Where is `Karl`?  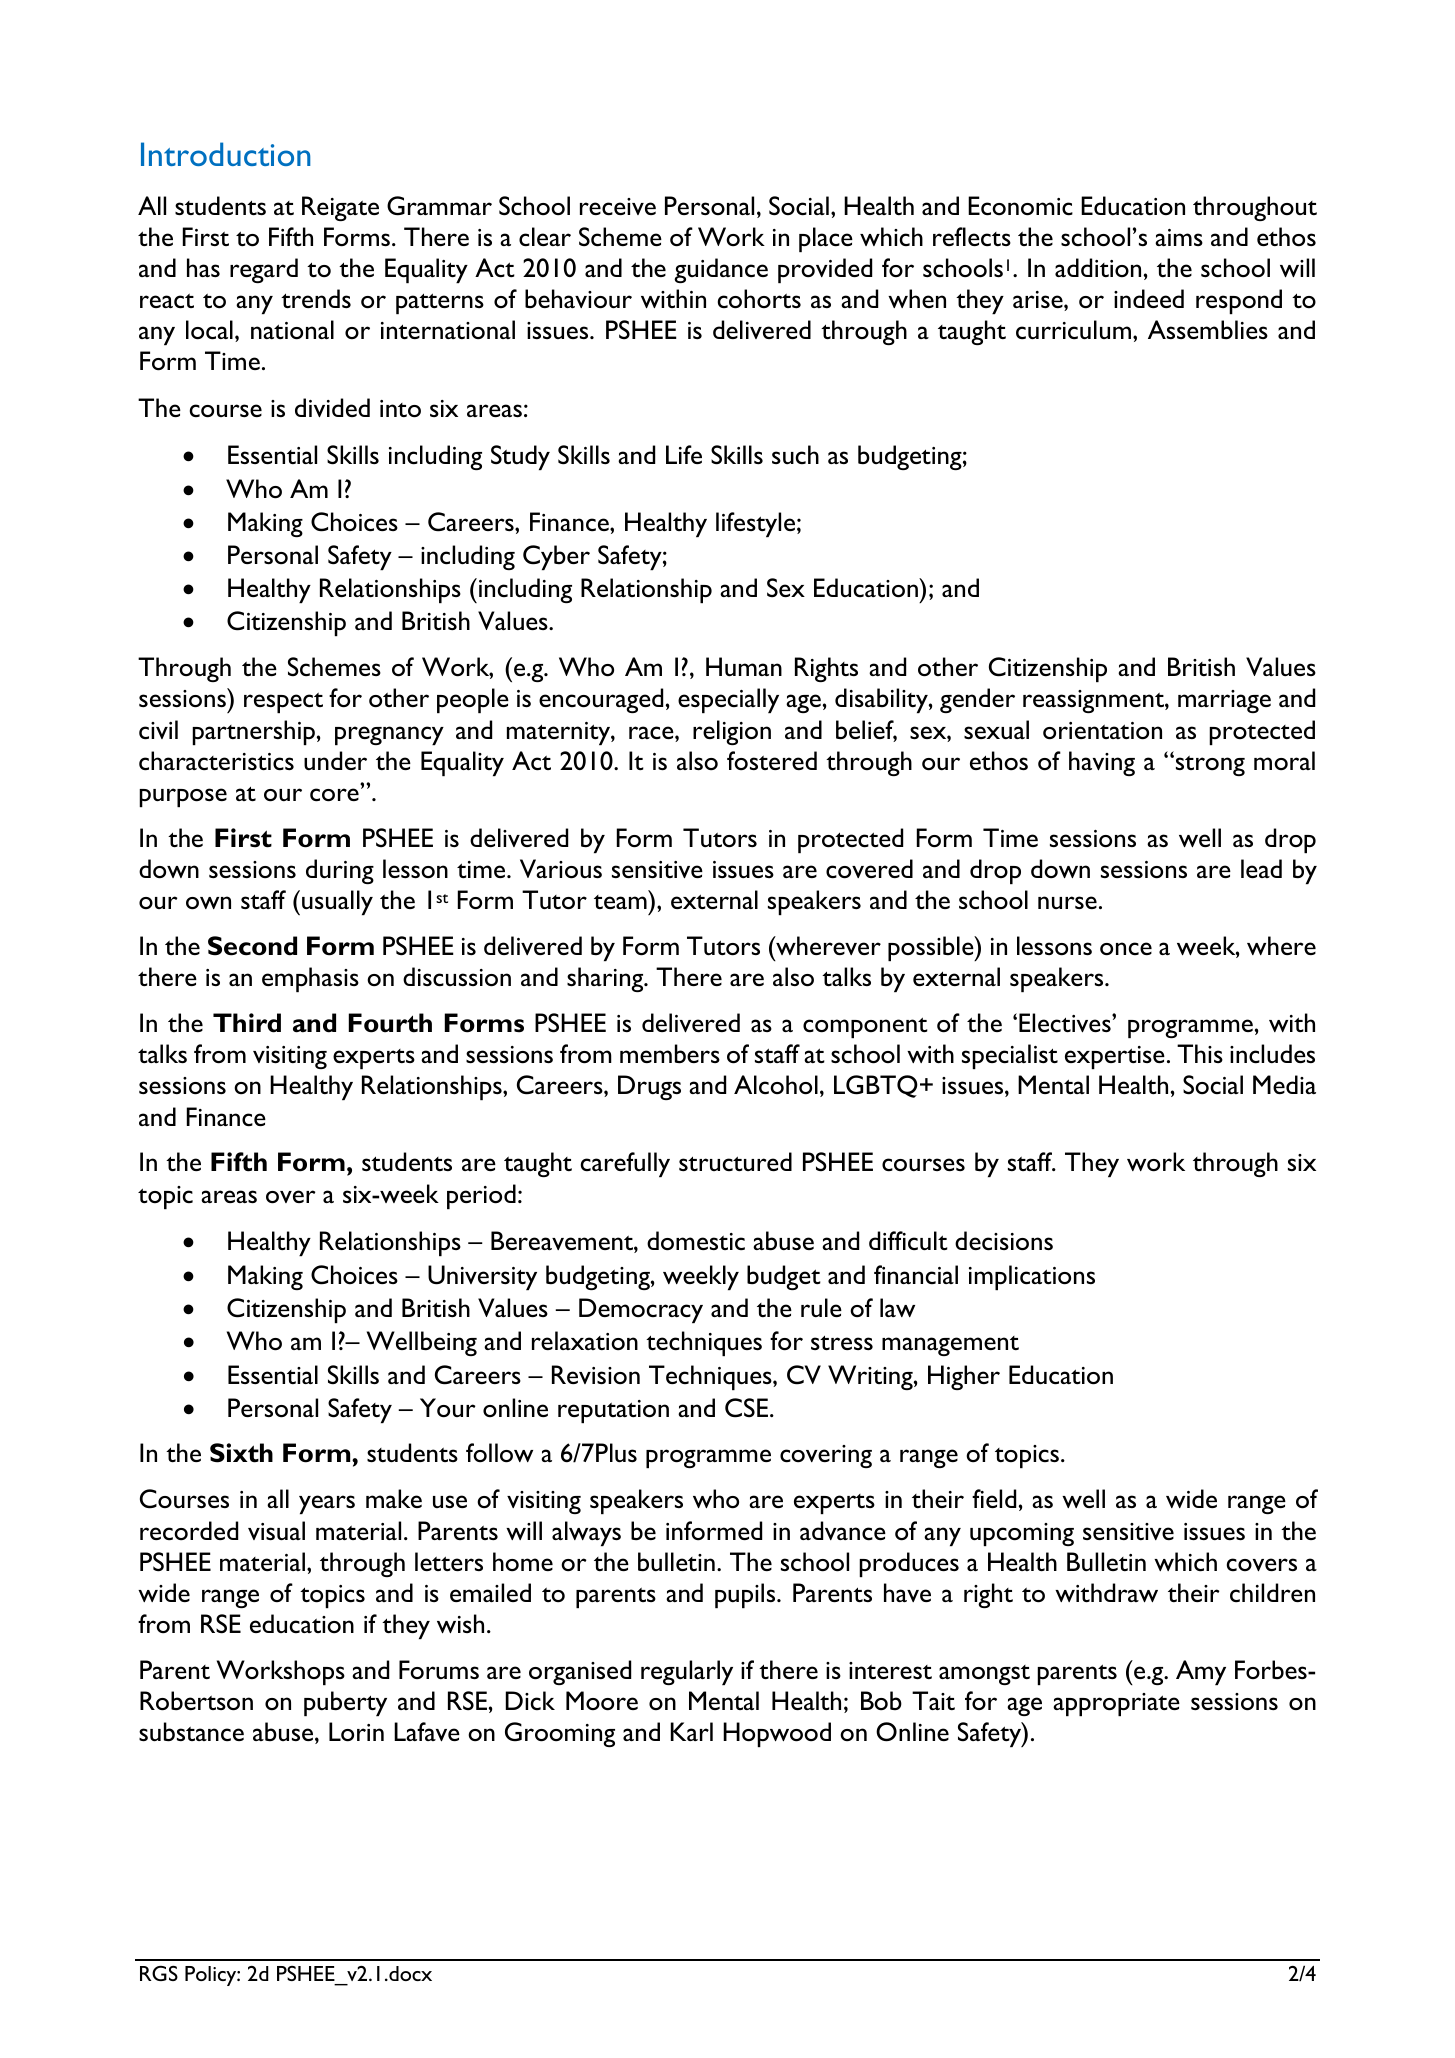 Karl is located at coordinates (692, 1731).
